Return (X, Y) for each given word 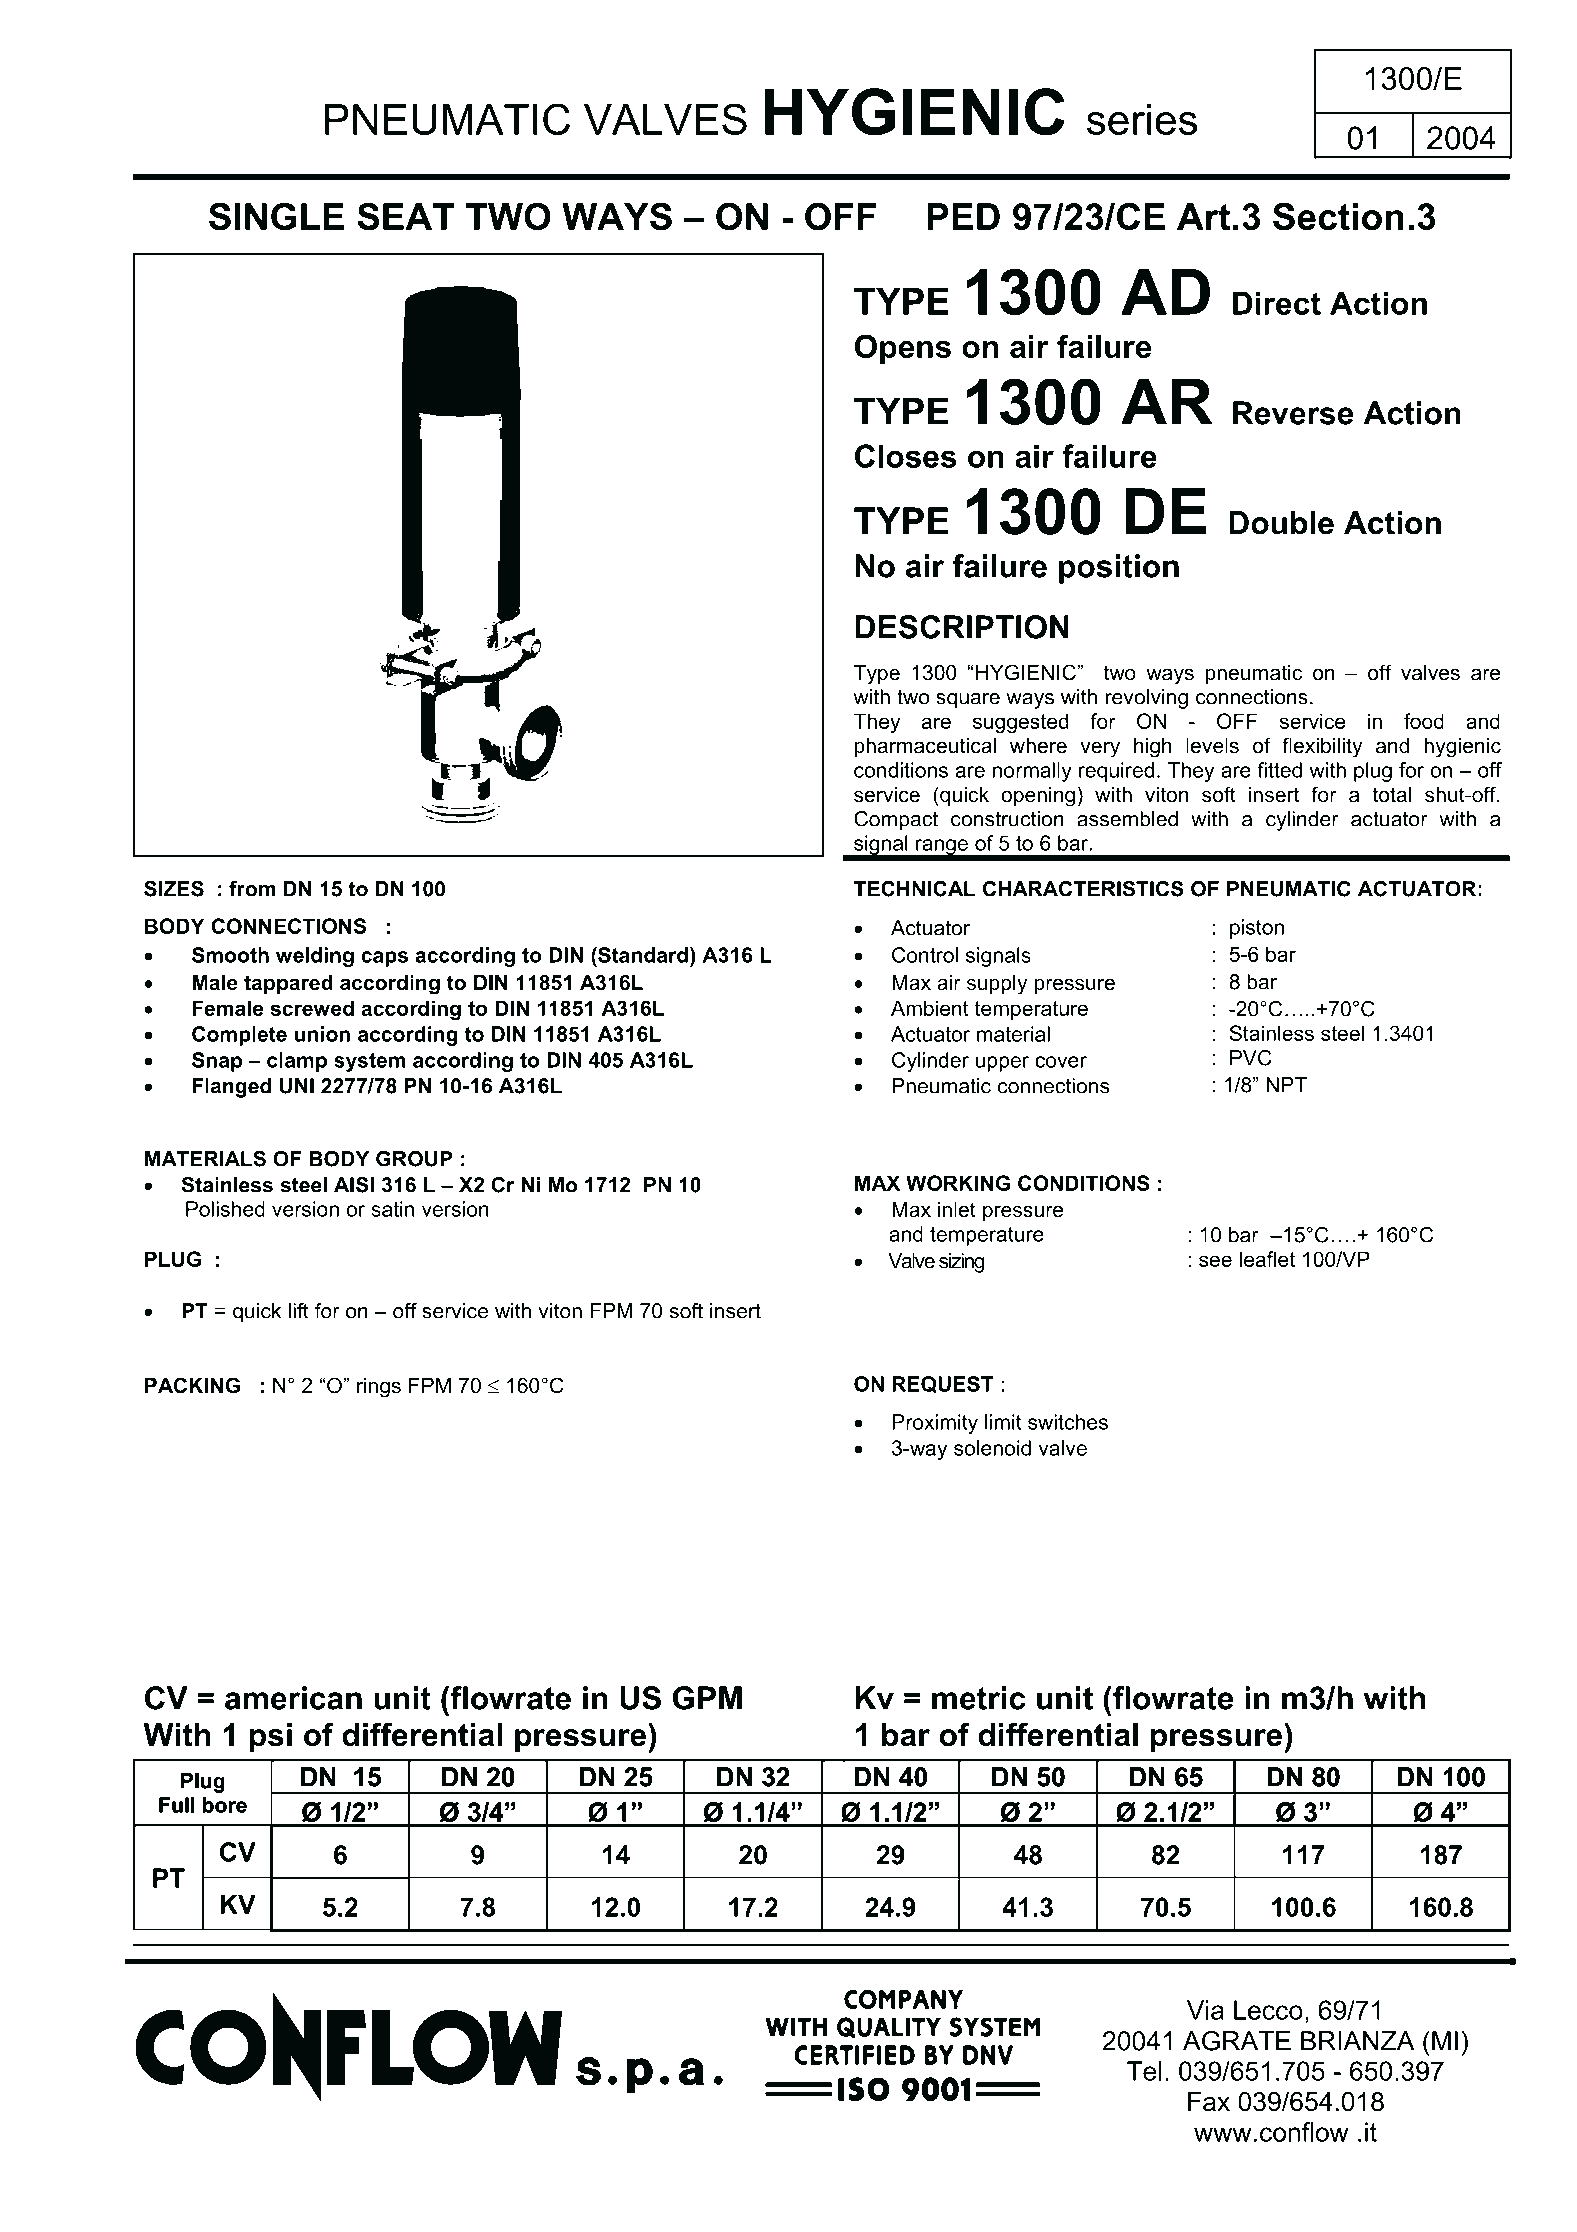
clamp (297, 1062)
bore (225, 1805)
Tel (1144, 2071)
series (1142, 119)
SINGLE (276, 217)
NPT (1287, 1085)
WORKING (958, 1183)
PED (964, 216)
